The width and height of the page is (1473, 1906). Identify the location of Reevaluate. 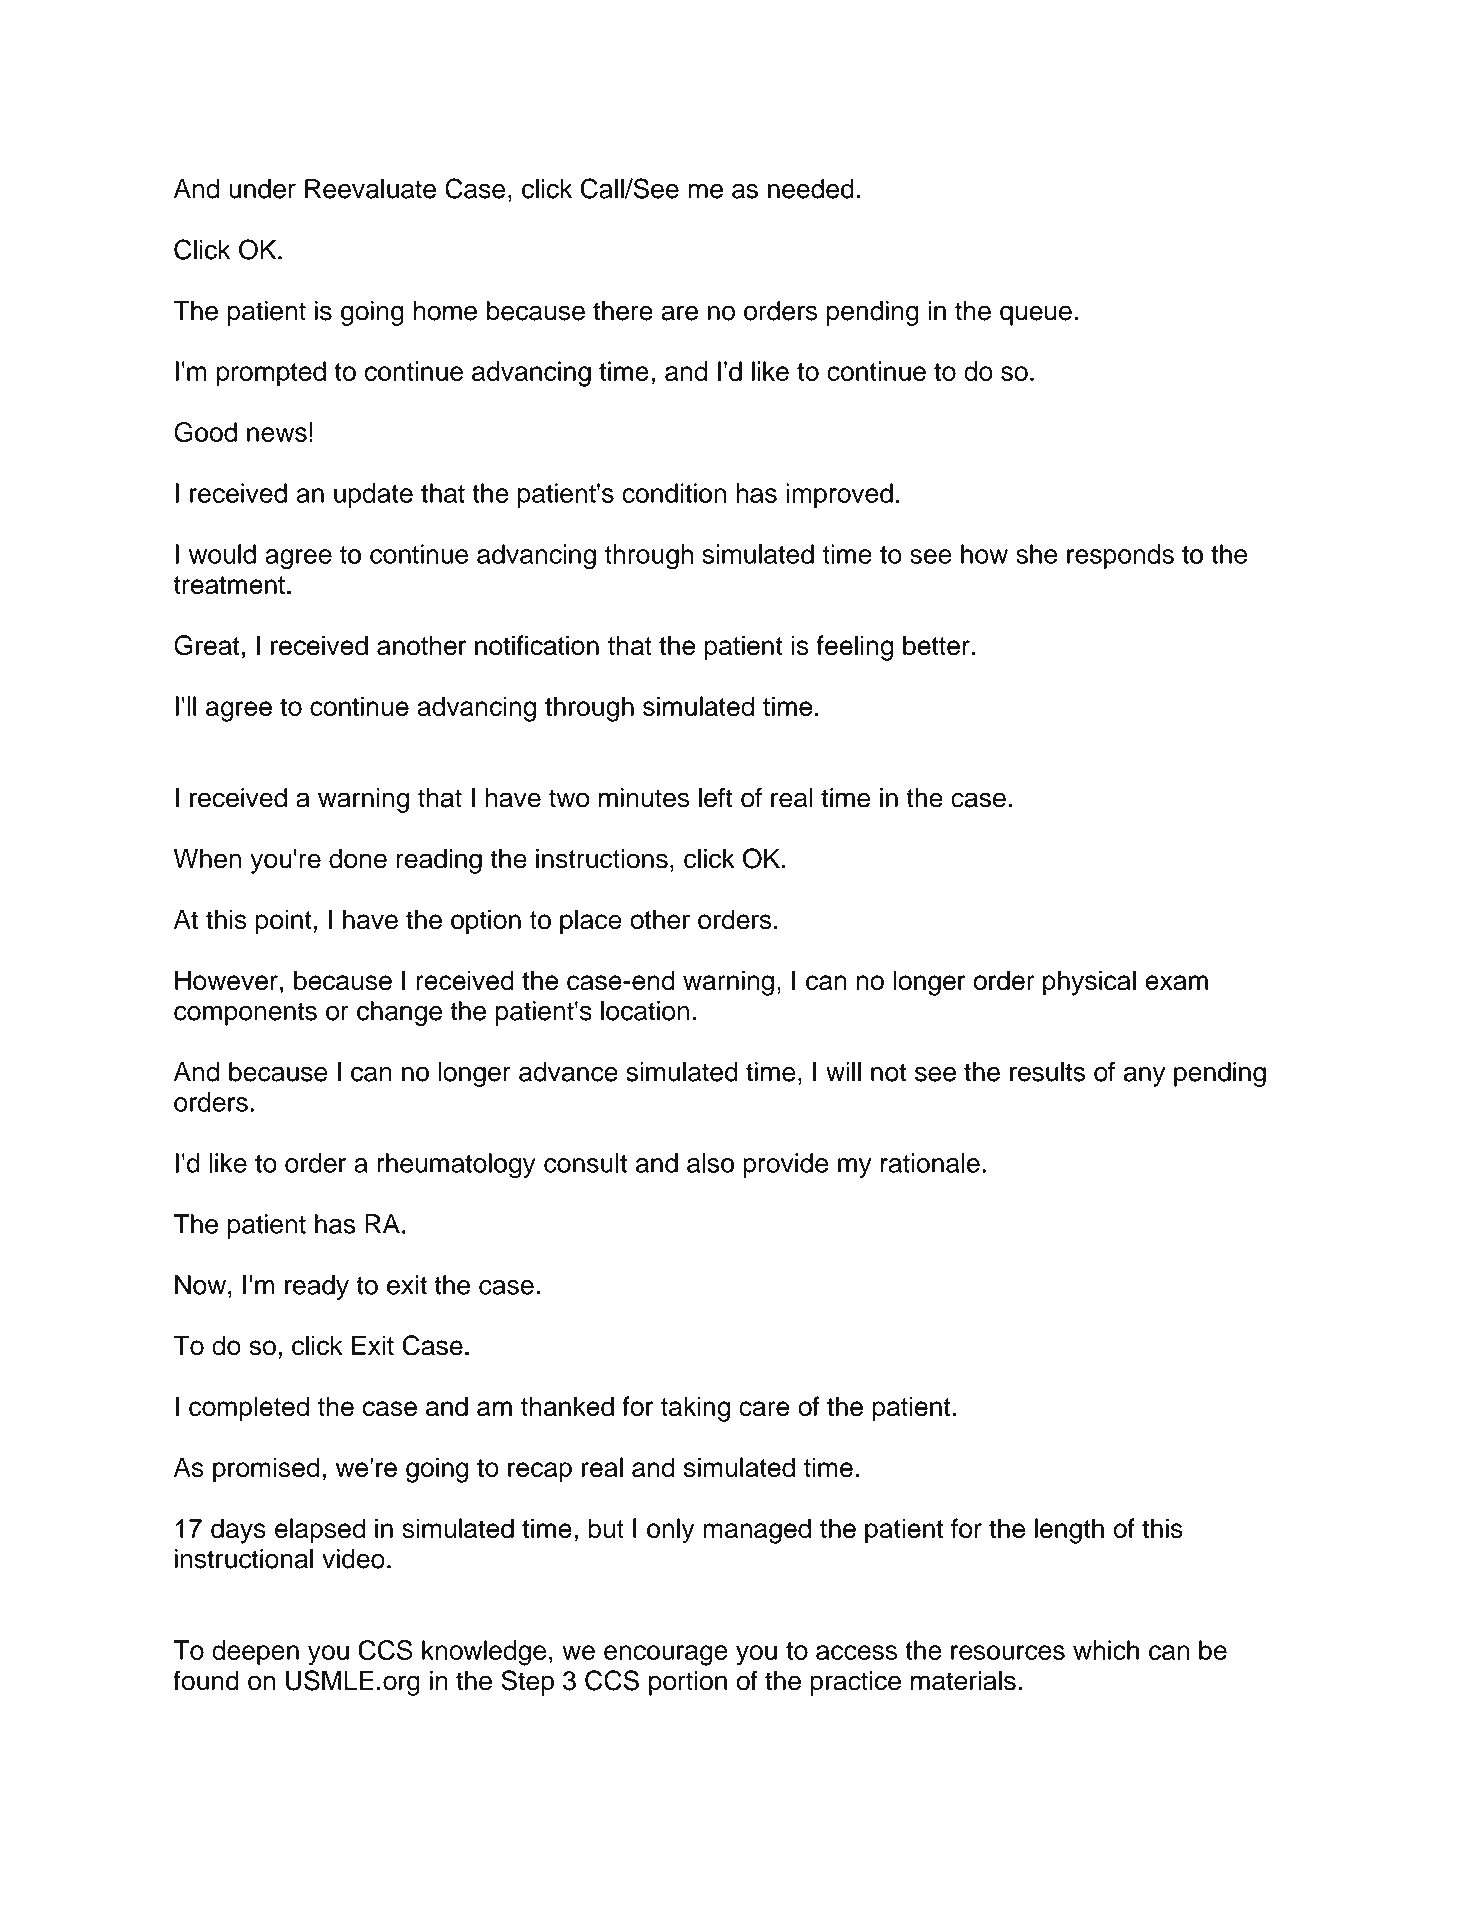
(370, 189).
